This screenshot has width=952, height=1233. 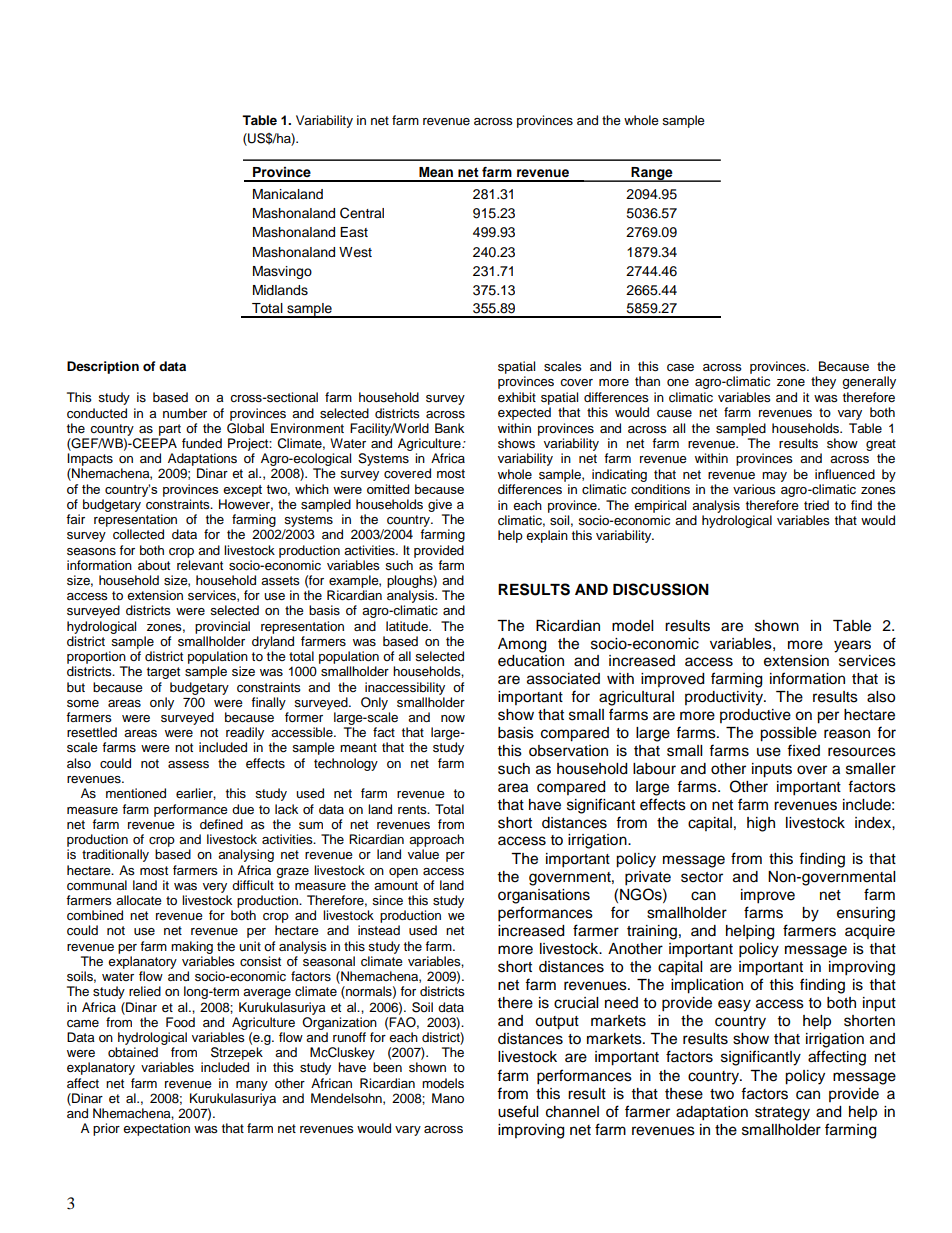 What do you see at coordinates (163, 673) in the screenshot?
I see `target` at bounding box center [163, 673].
